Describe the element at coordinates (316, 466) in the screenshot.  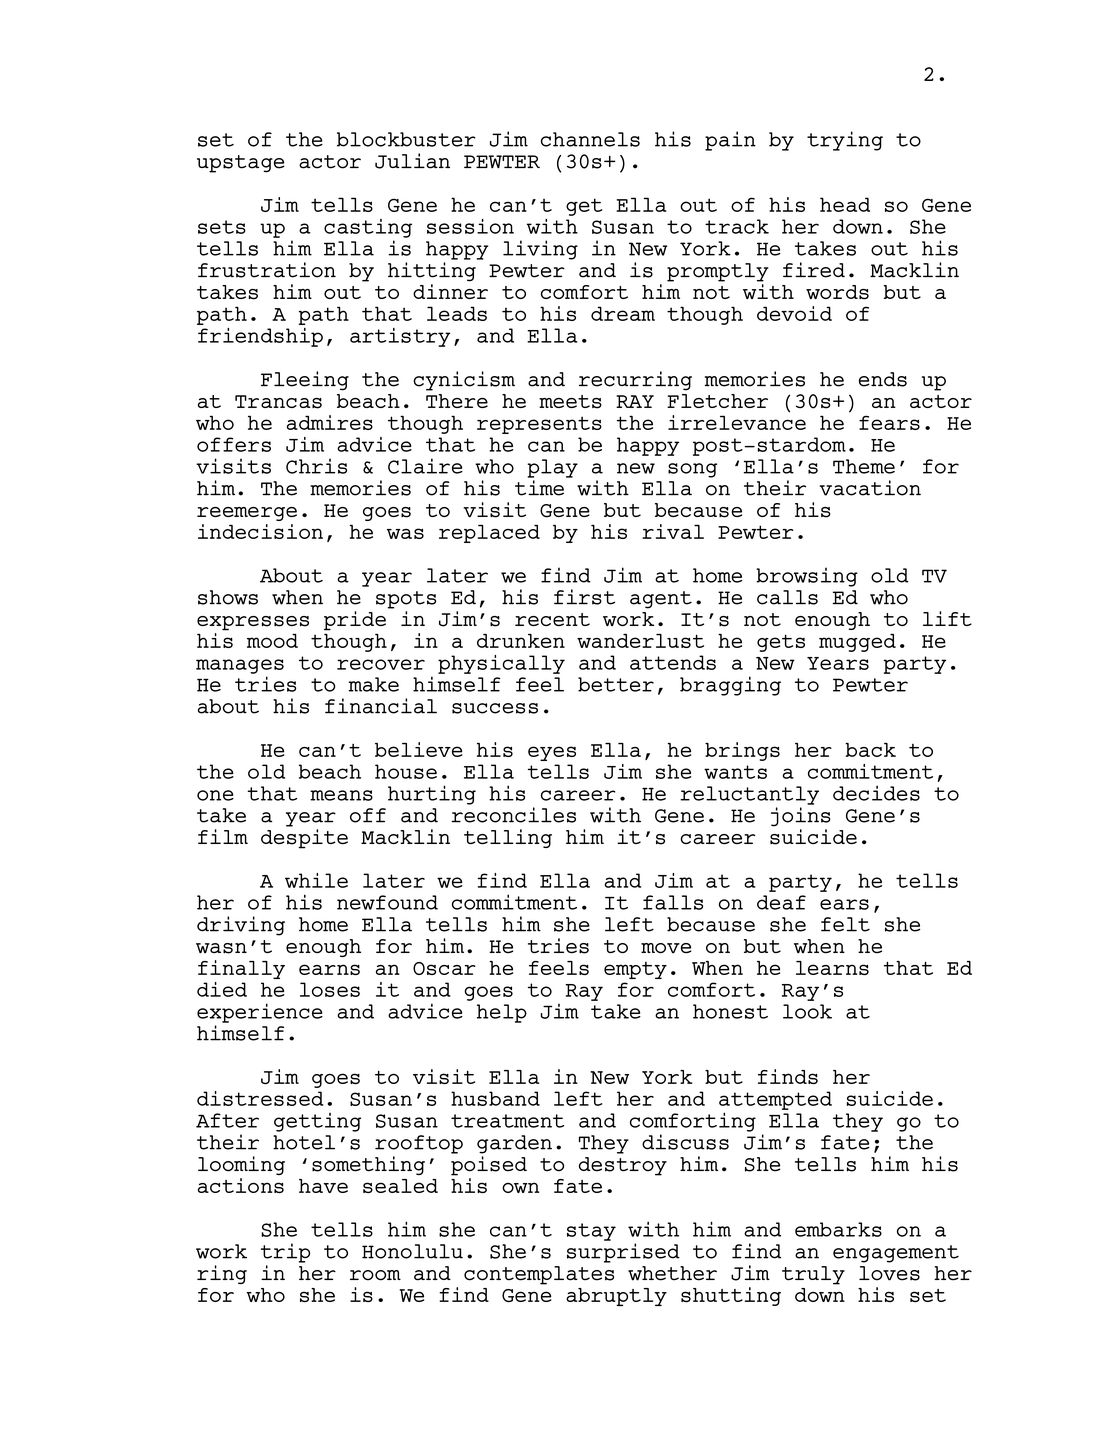
I see `Chris` at that location.
